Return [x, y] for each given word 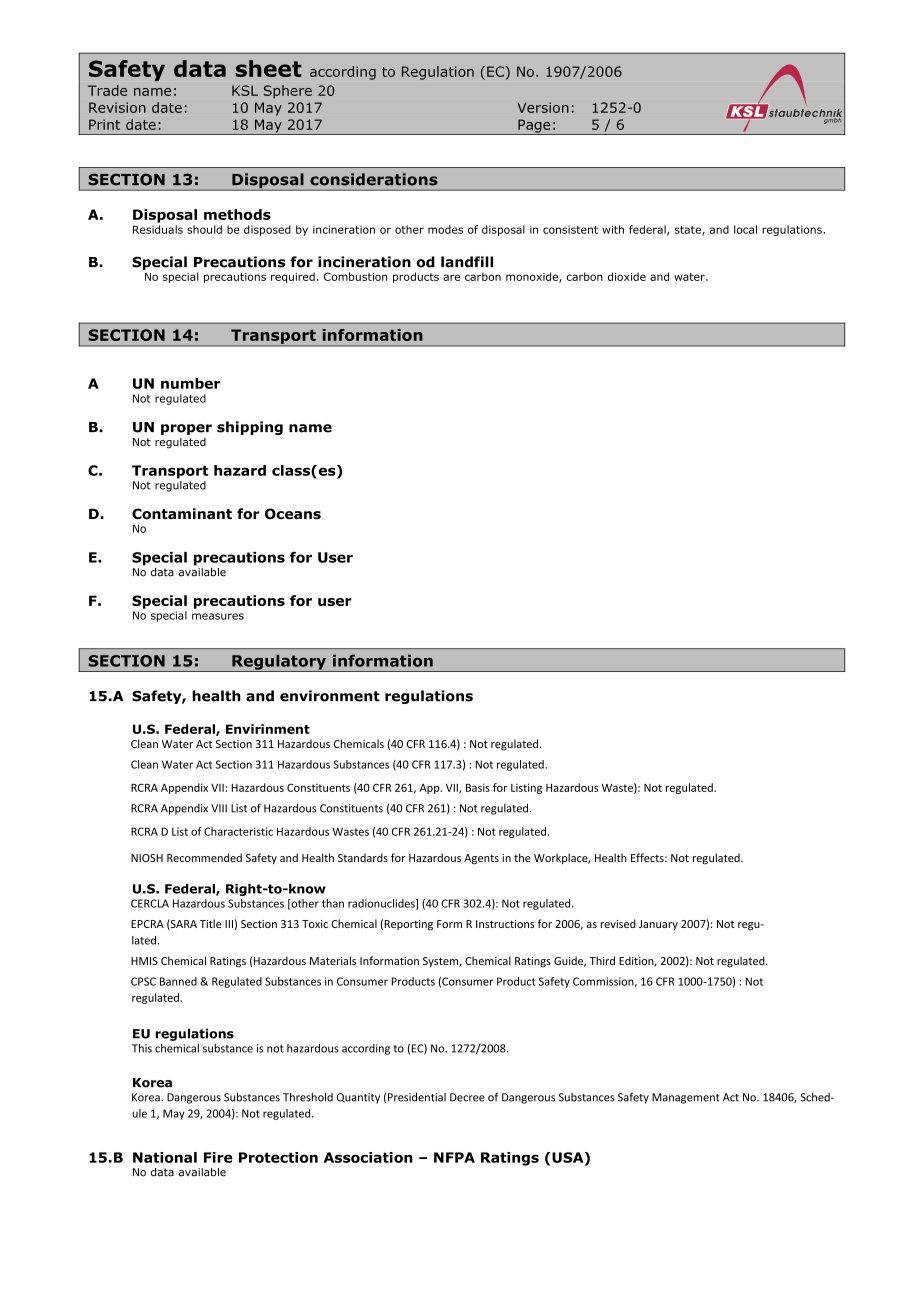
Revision [117, 107]
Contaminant [182, 514]
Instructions [505, 924]
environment [330, 696]
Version [543, 107]
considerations [374, 179]
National [165, 1157]
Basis [478, 787]
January [658, 925]
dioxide [627, 276]
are [451, 277]
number [190, 383]
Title [211, 923]
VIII [219, 808]
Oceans [293, 514]
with [613, 229]
